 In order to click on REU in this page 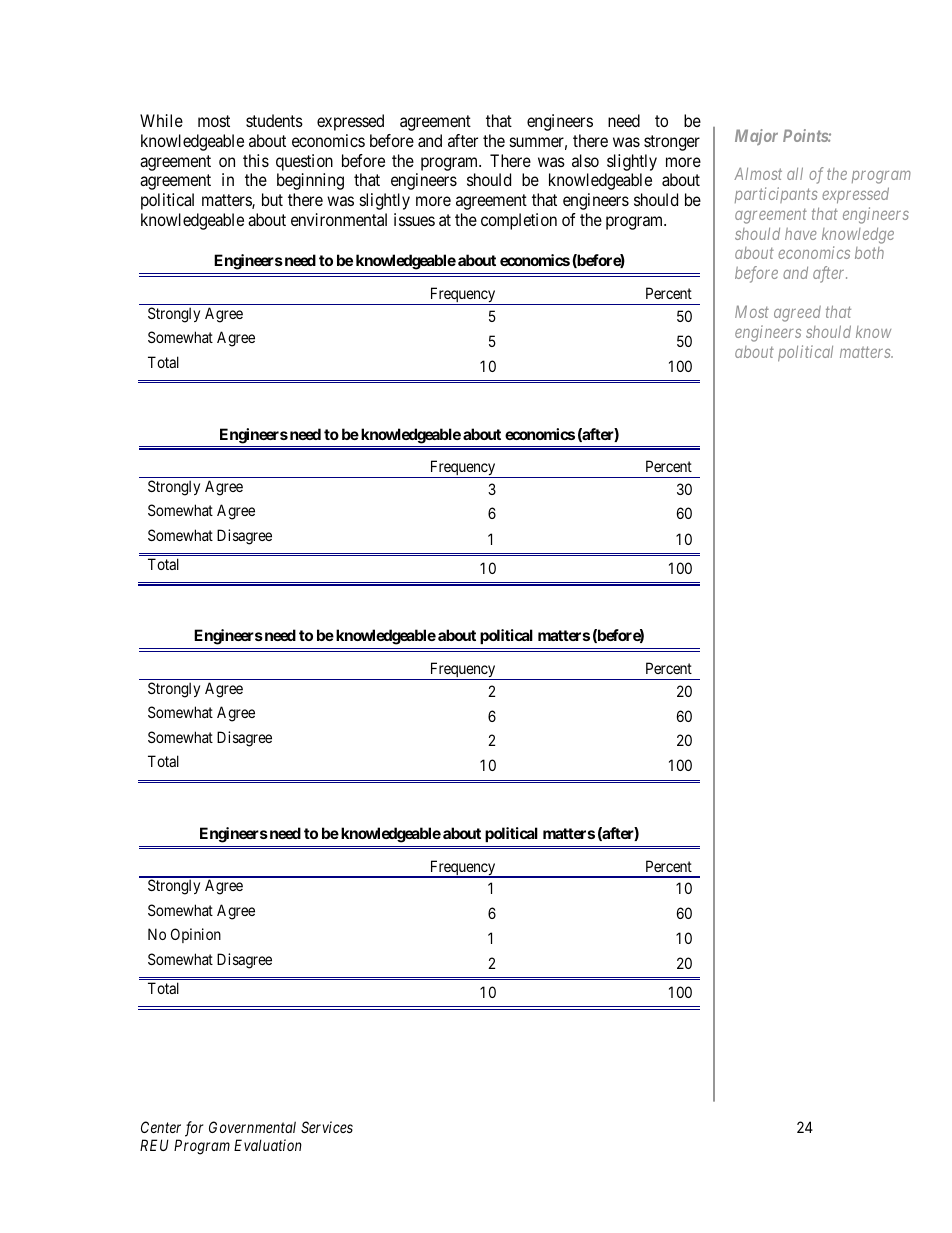, I will do `click(154, 1145)`.
